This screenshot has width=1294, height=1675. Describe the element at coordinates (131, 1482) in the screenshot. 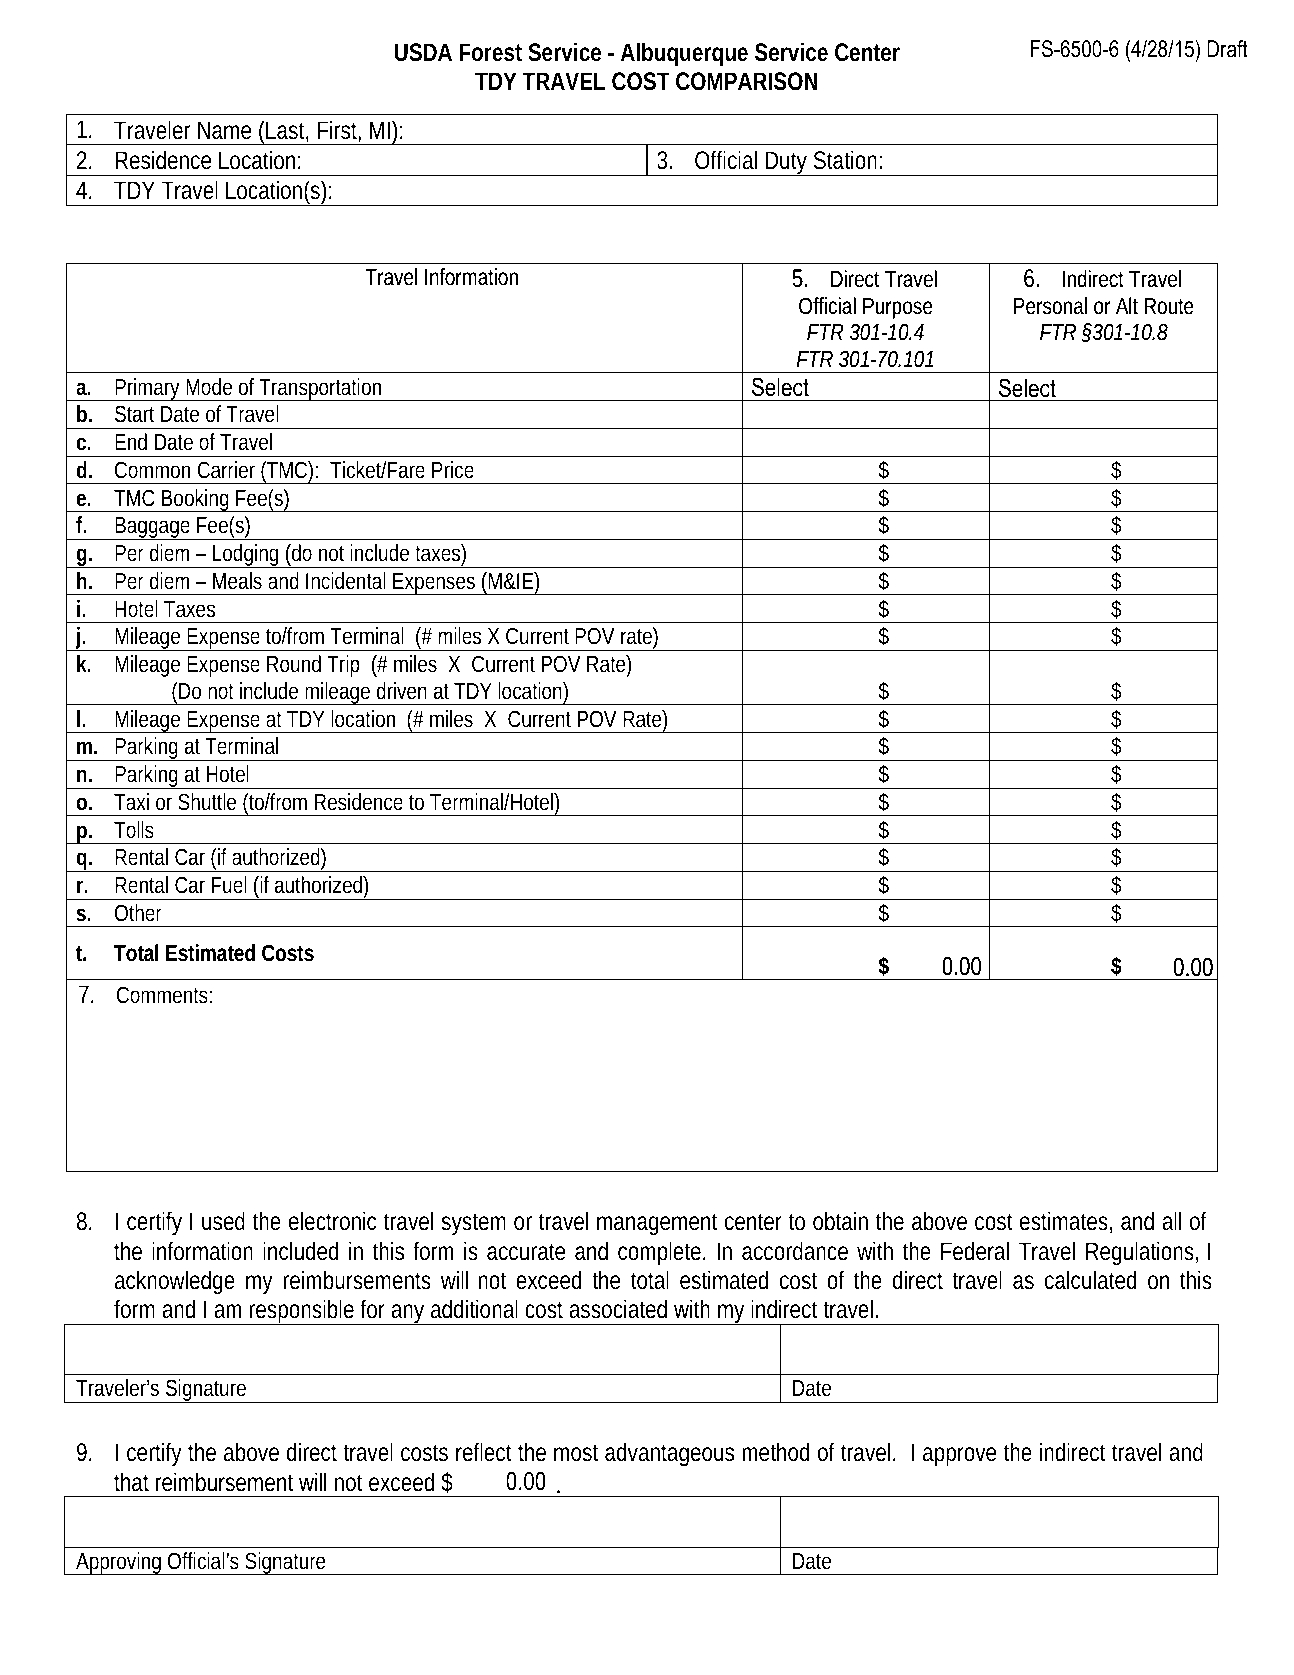

I see `that` at that location.
